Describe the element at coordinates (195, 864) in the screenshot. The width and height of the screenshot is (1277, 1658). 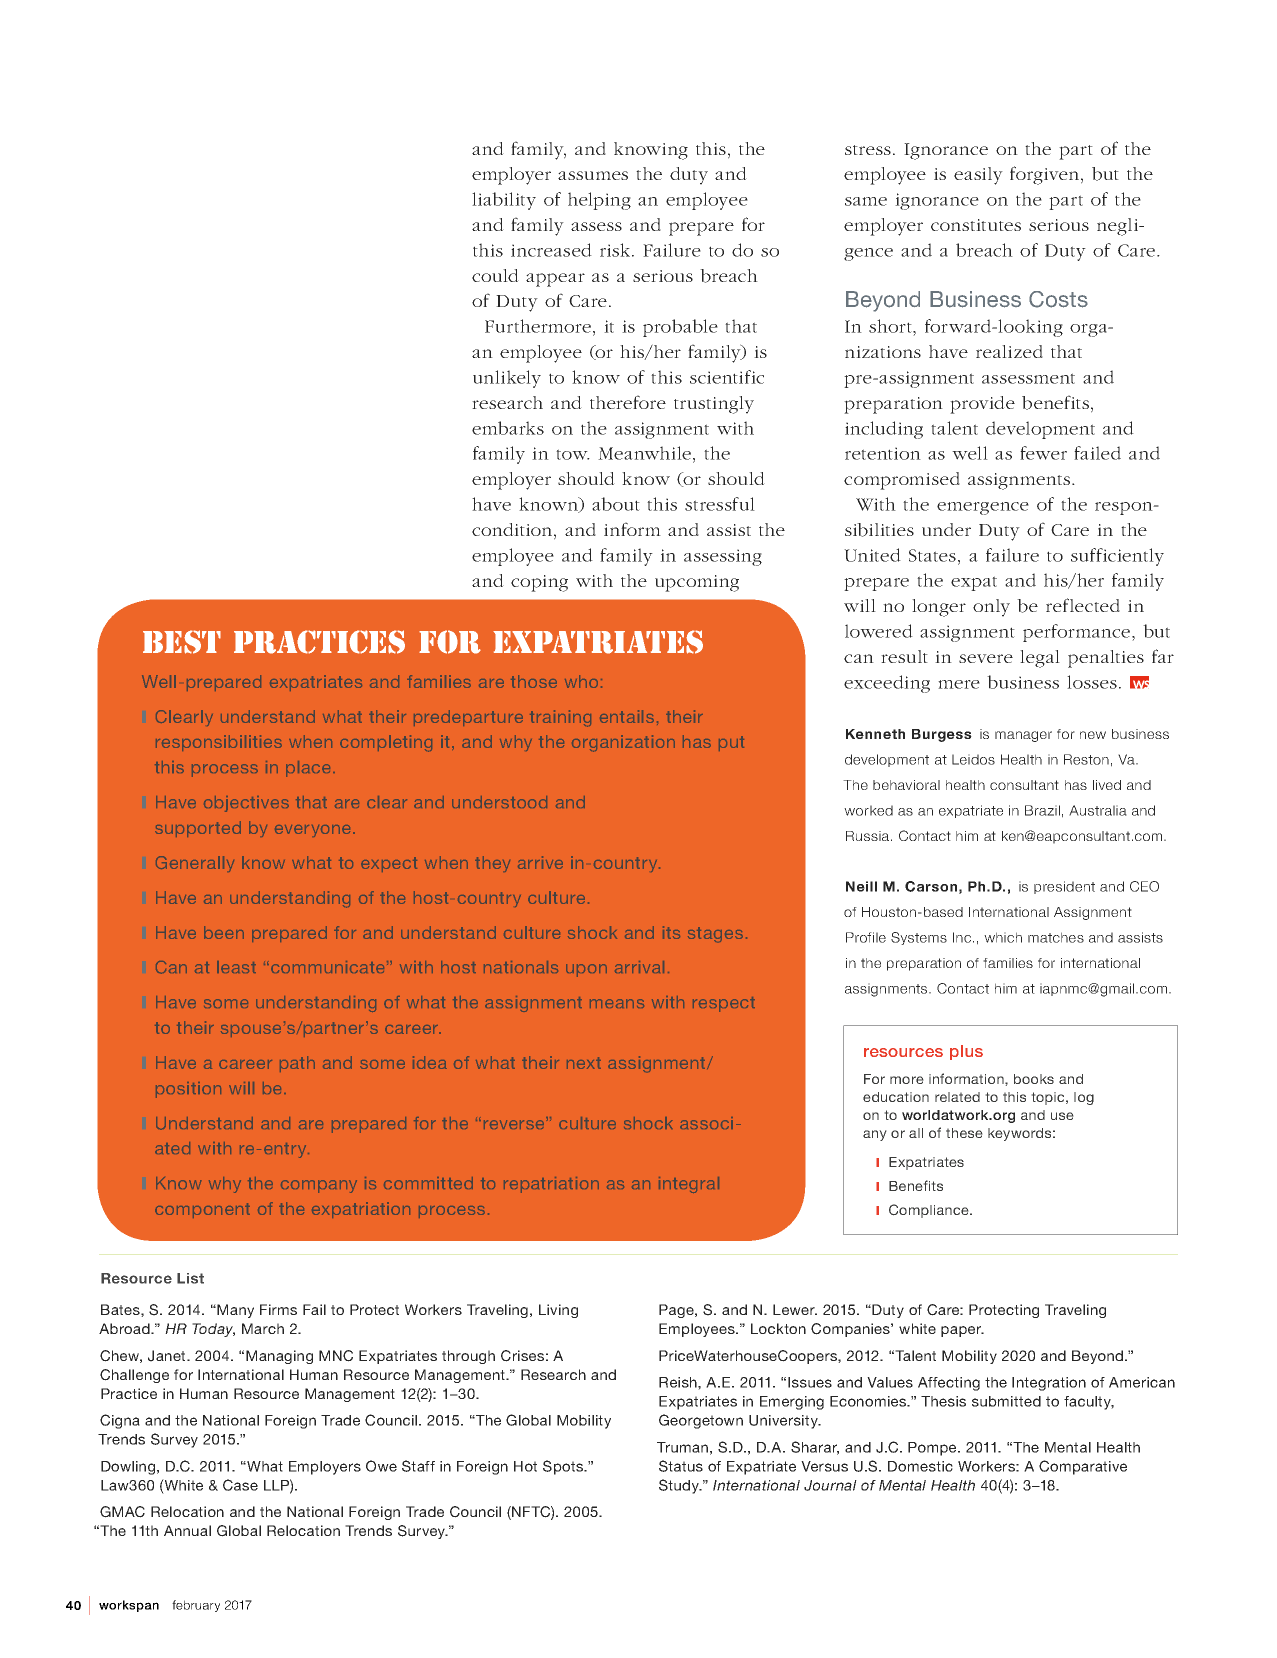
I see `Generally` at that location.
